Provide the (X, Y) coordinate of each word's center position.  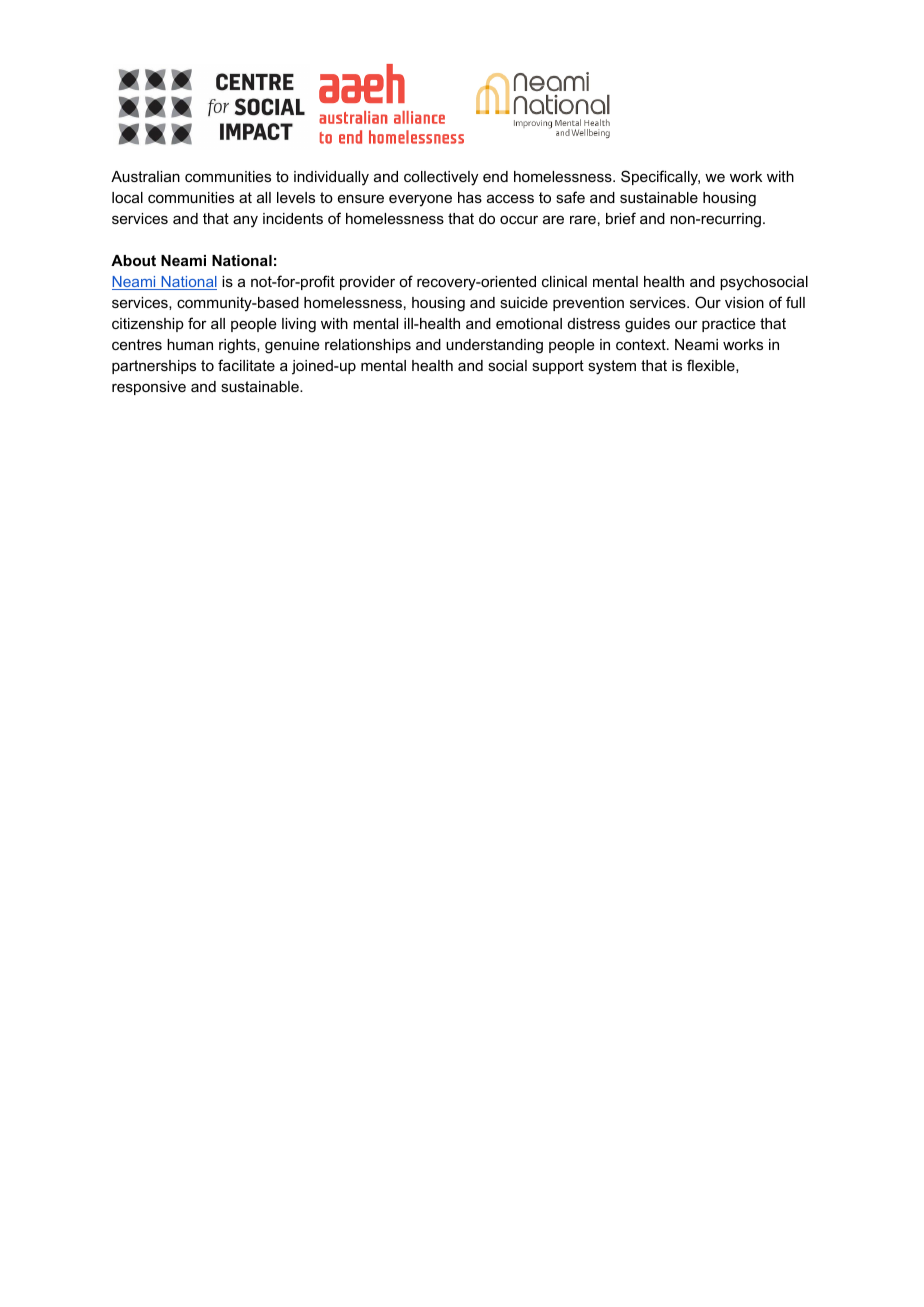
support (558, 367)
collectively (441, 178)
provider (367, 283)
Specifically (660, 178)
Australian (145, 176)
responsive (149, 388)
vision (744, 302)
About (133, 260)
